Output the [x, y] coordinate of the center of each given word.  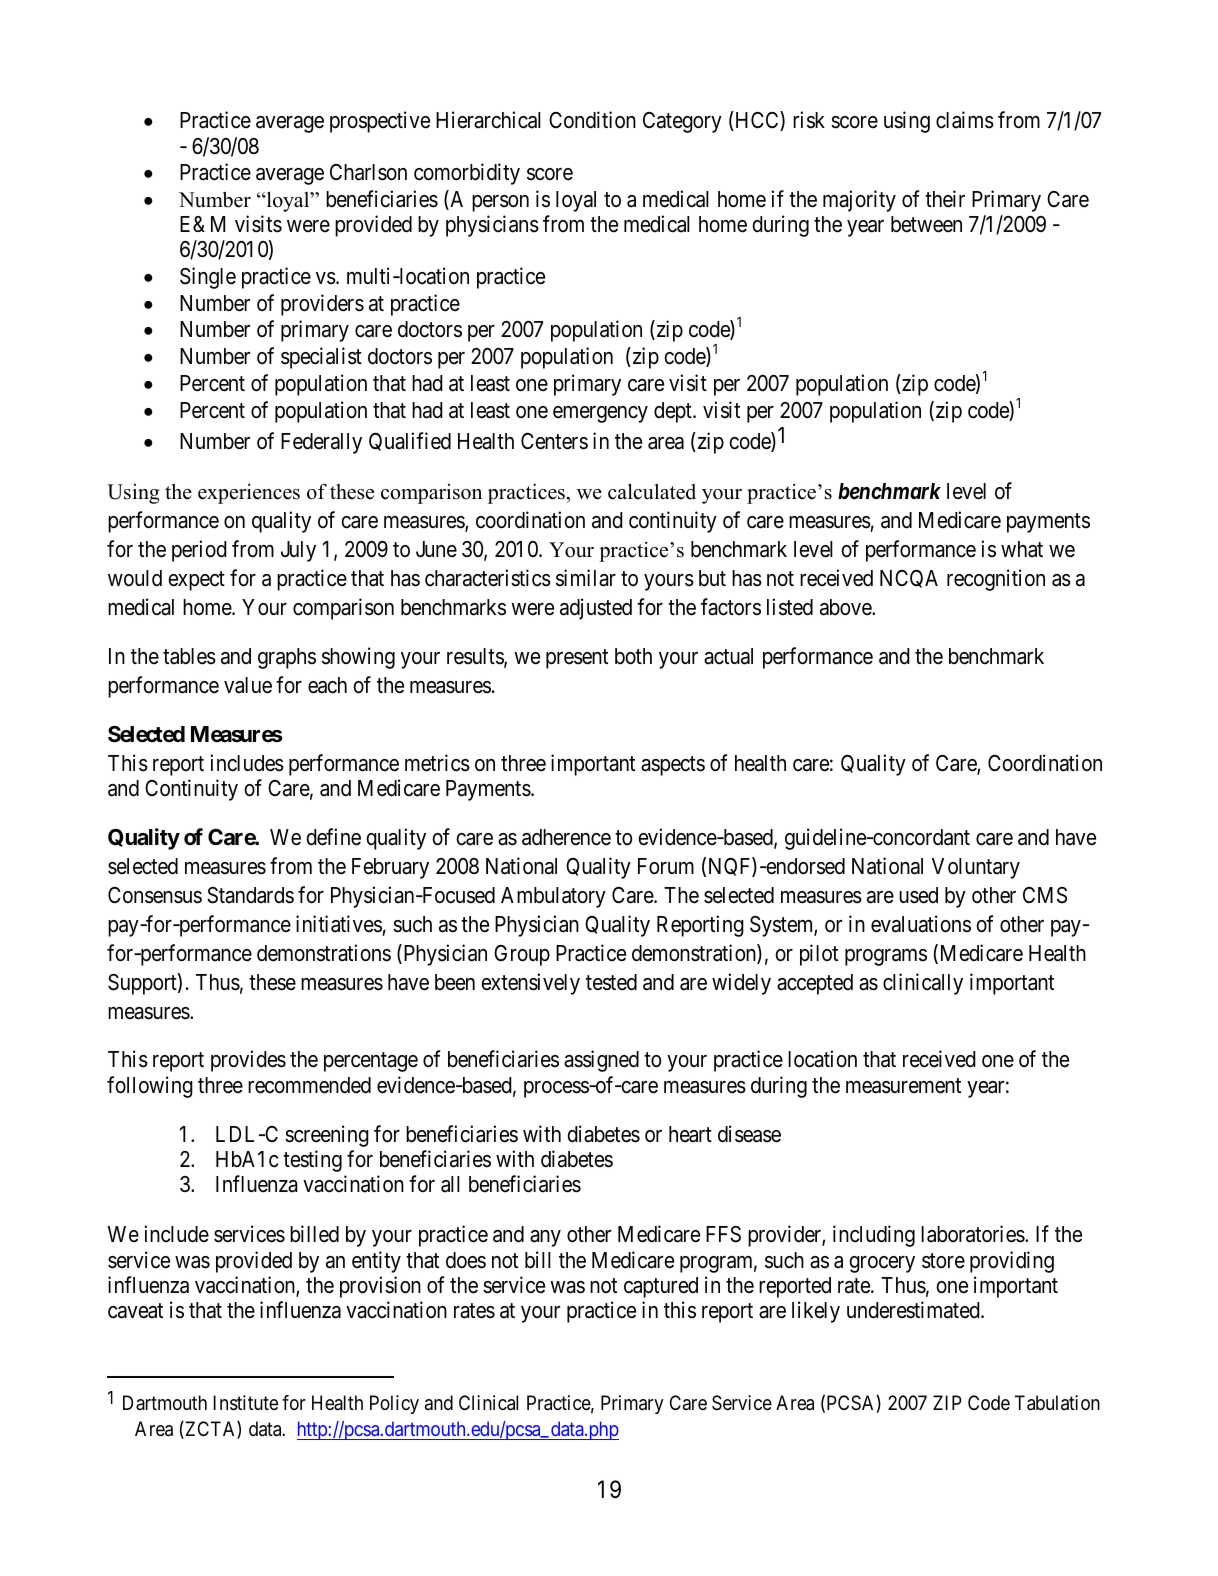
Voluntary [976, 868]
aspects [673, 766]
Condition [592, 120]
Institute [245, 1403]
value [248, 685]
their [945, 199]
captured [661, 1287]
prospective [380, 122]
